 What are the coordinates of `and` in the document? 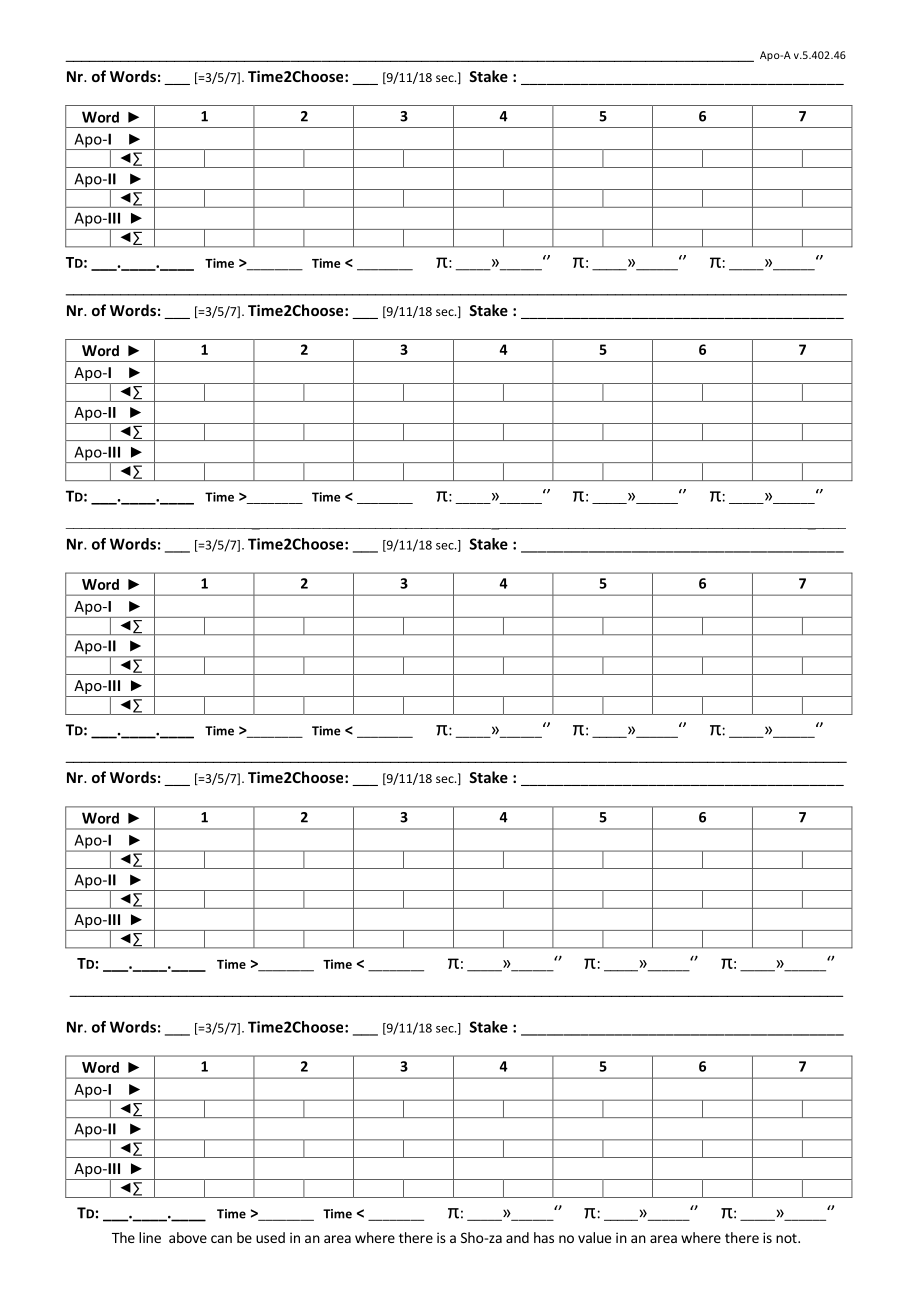 It's located at (517, 1237).
